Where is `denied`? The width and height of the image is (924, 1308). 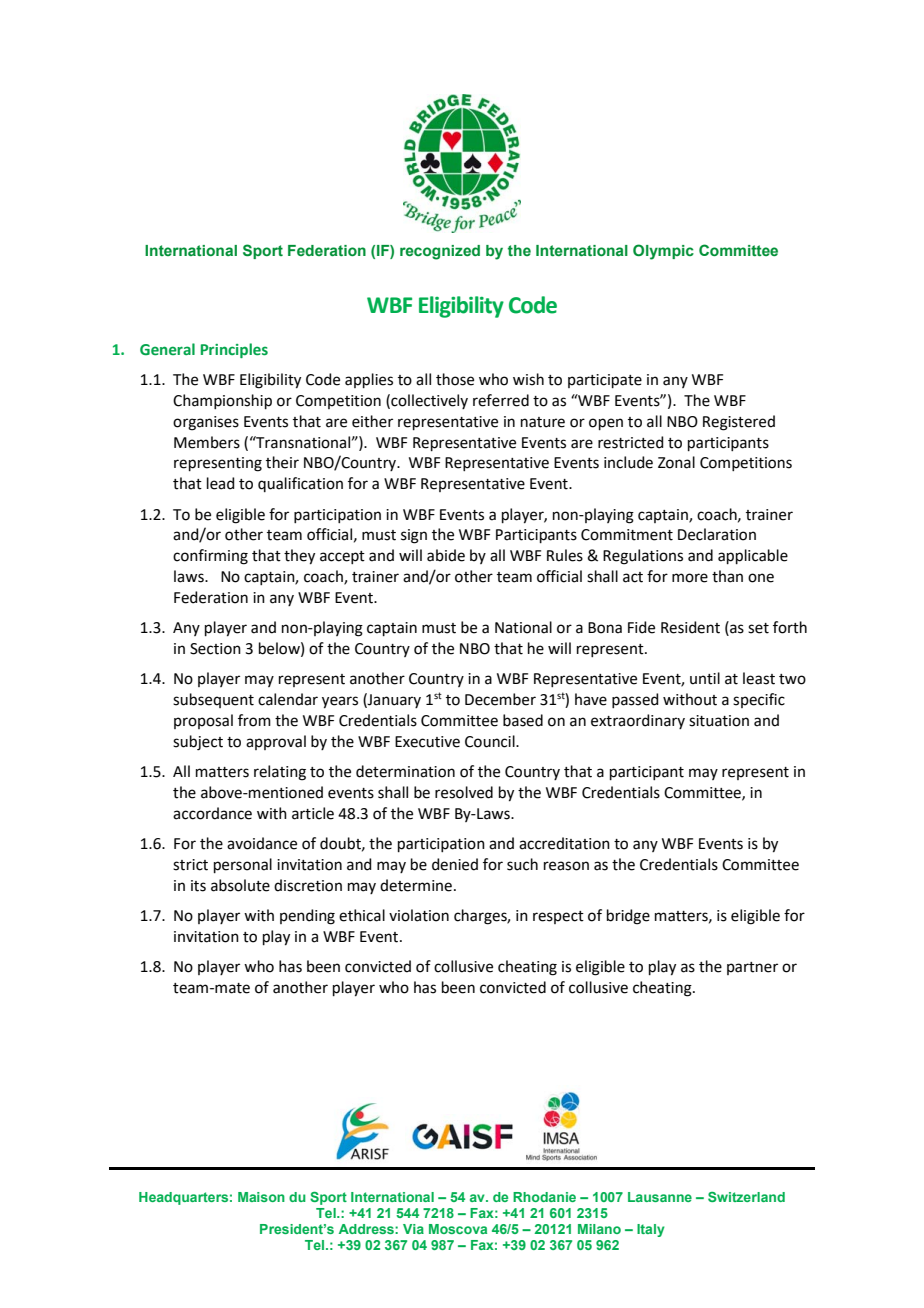 denied is located at coordinates (455, 864).
